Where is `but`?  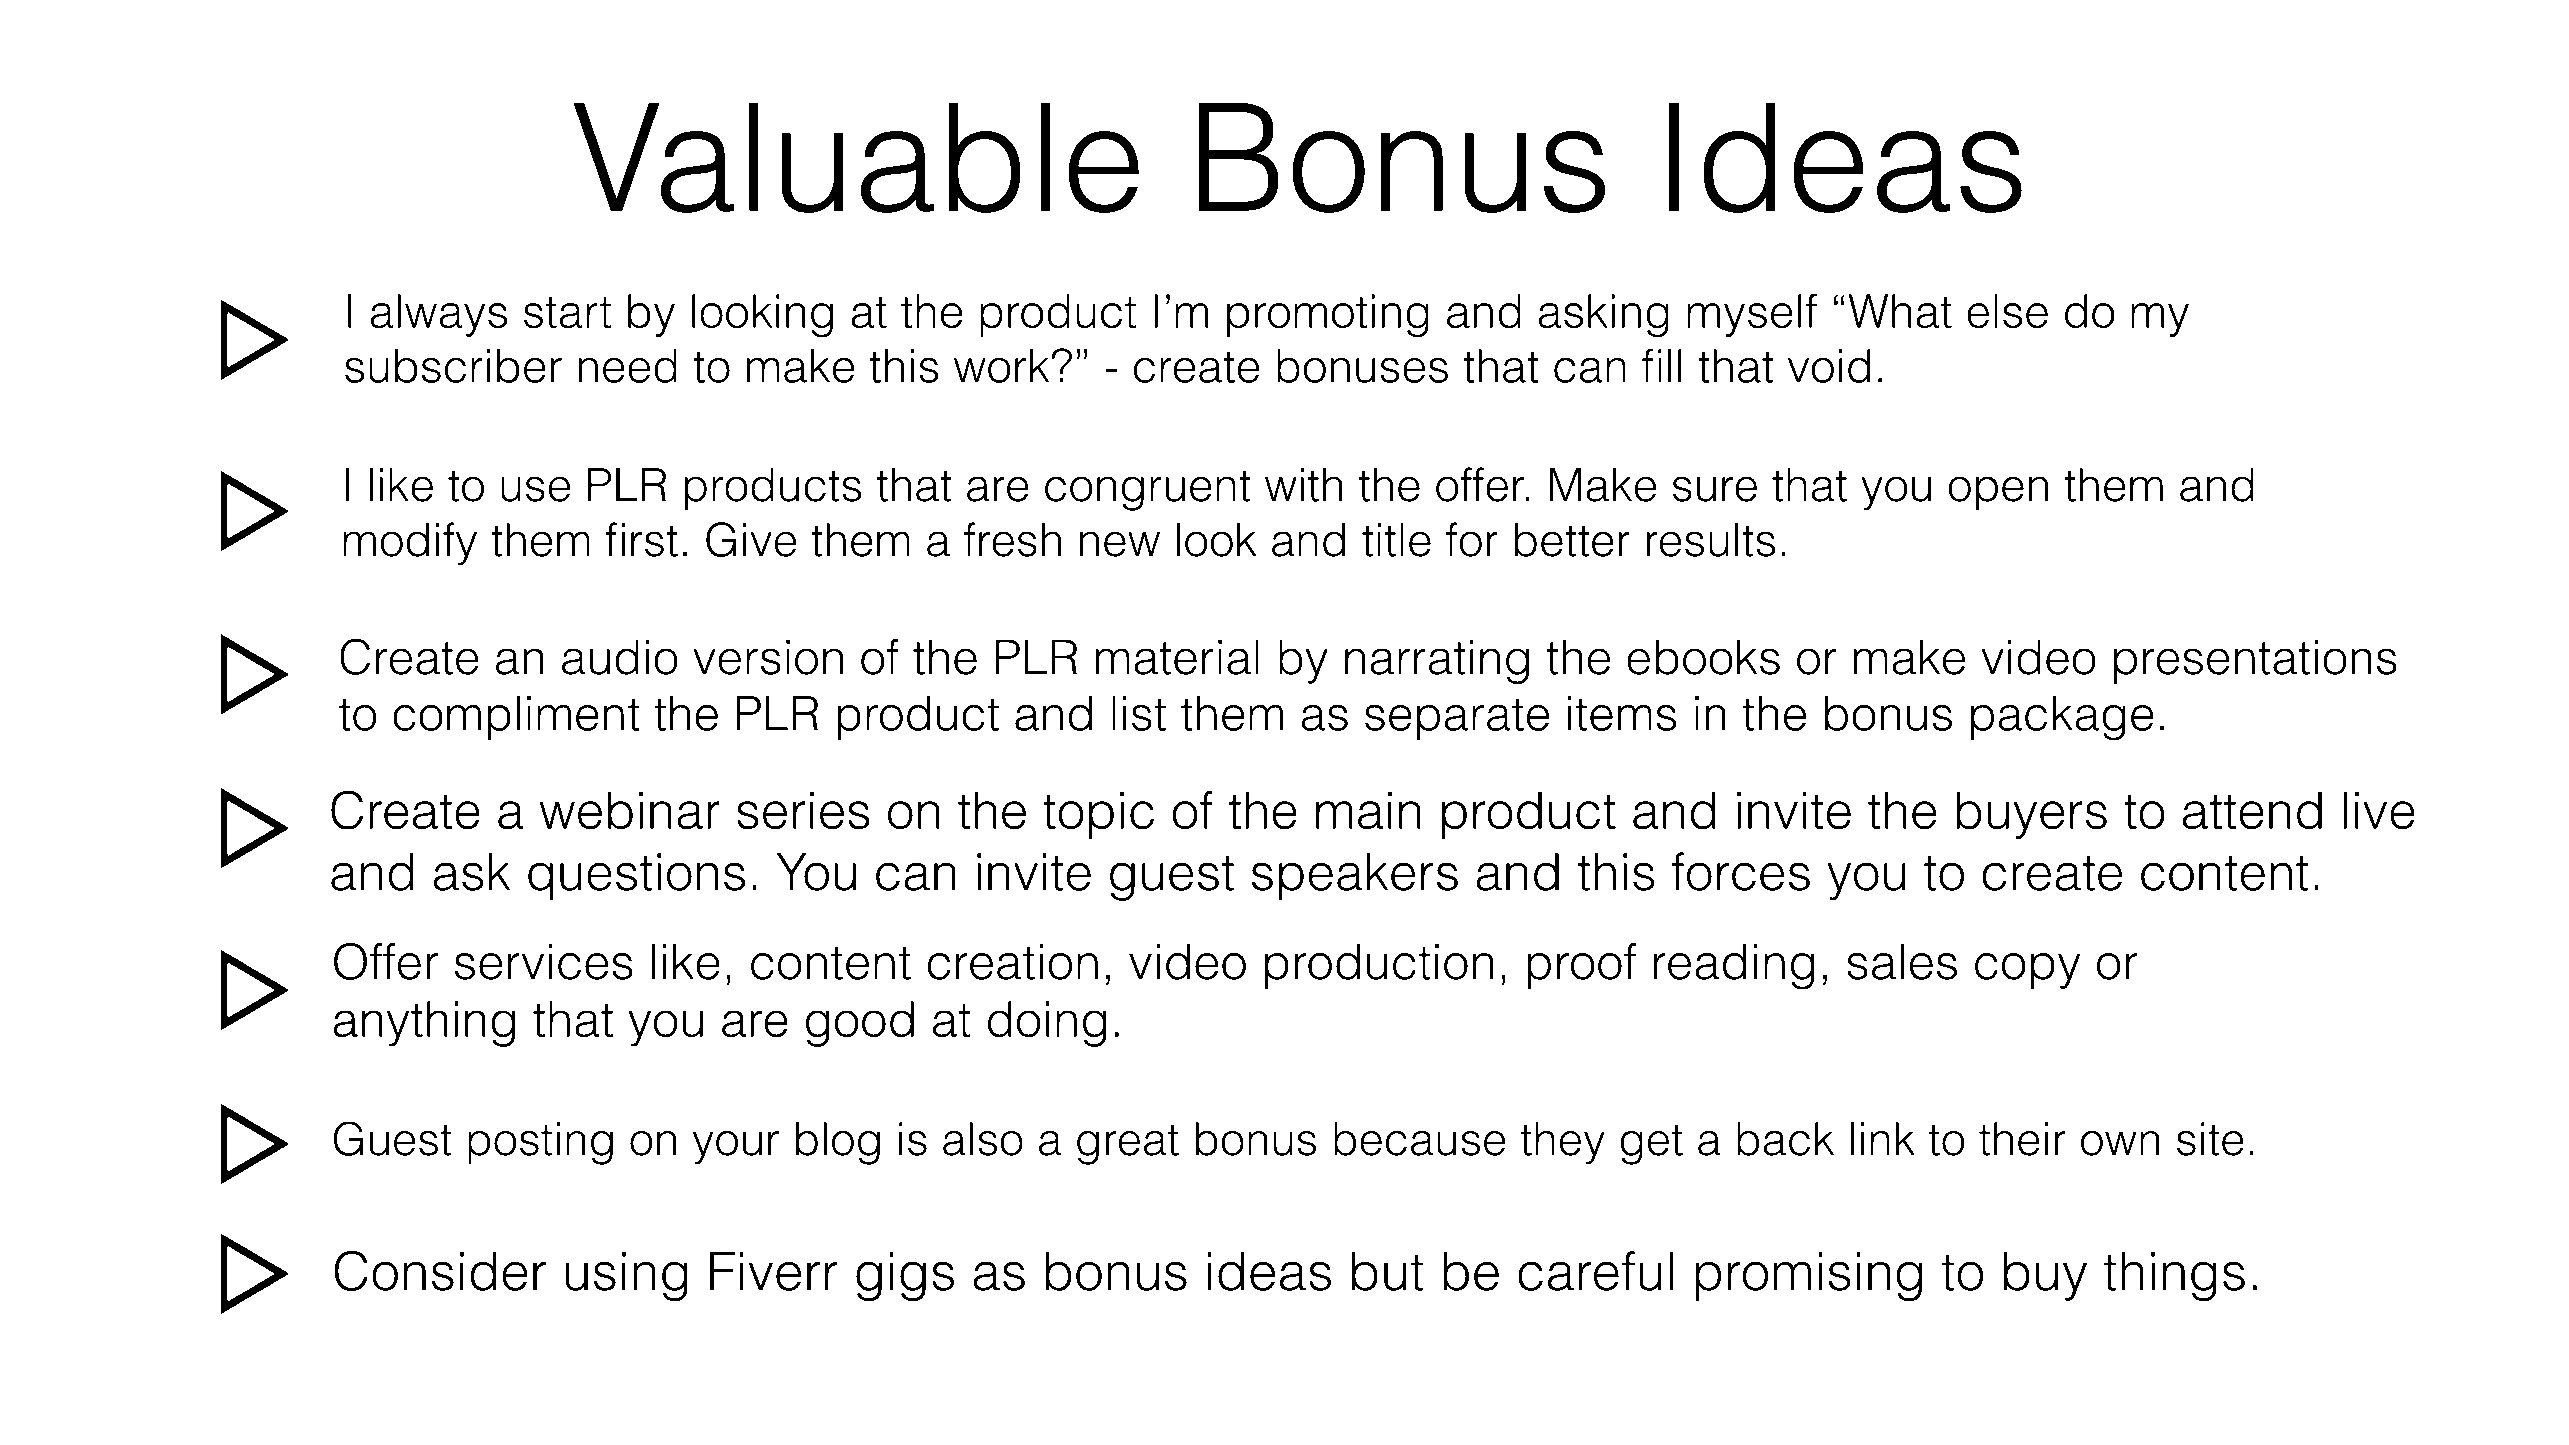 but is located at coordinates (1388, 1271).
